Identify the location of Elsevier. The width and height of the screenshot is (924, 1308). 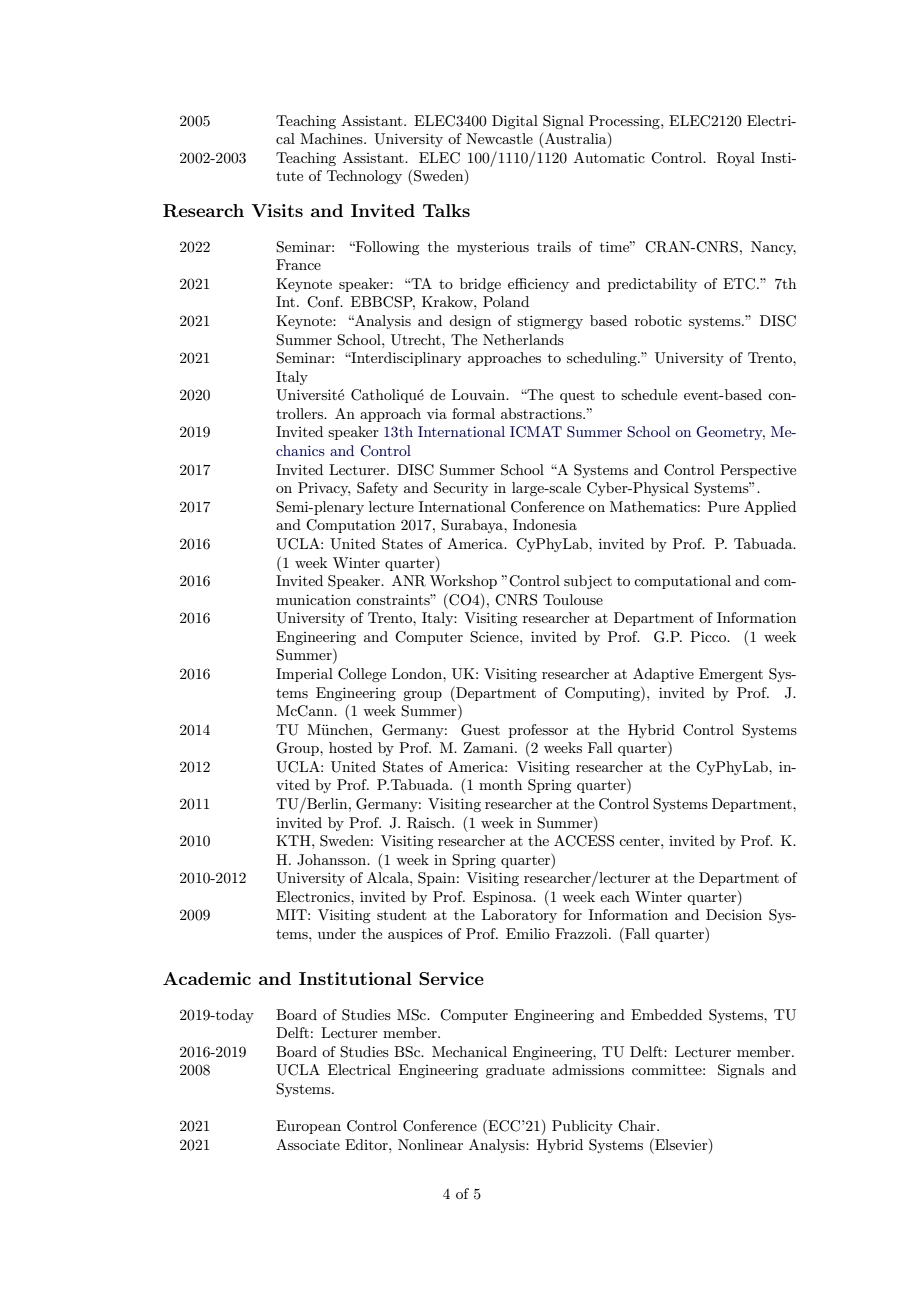
(681, 1144).
